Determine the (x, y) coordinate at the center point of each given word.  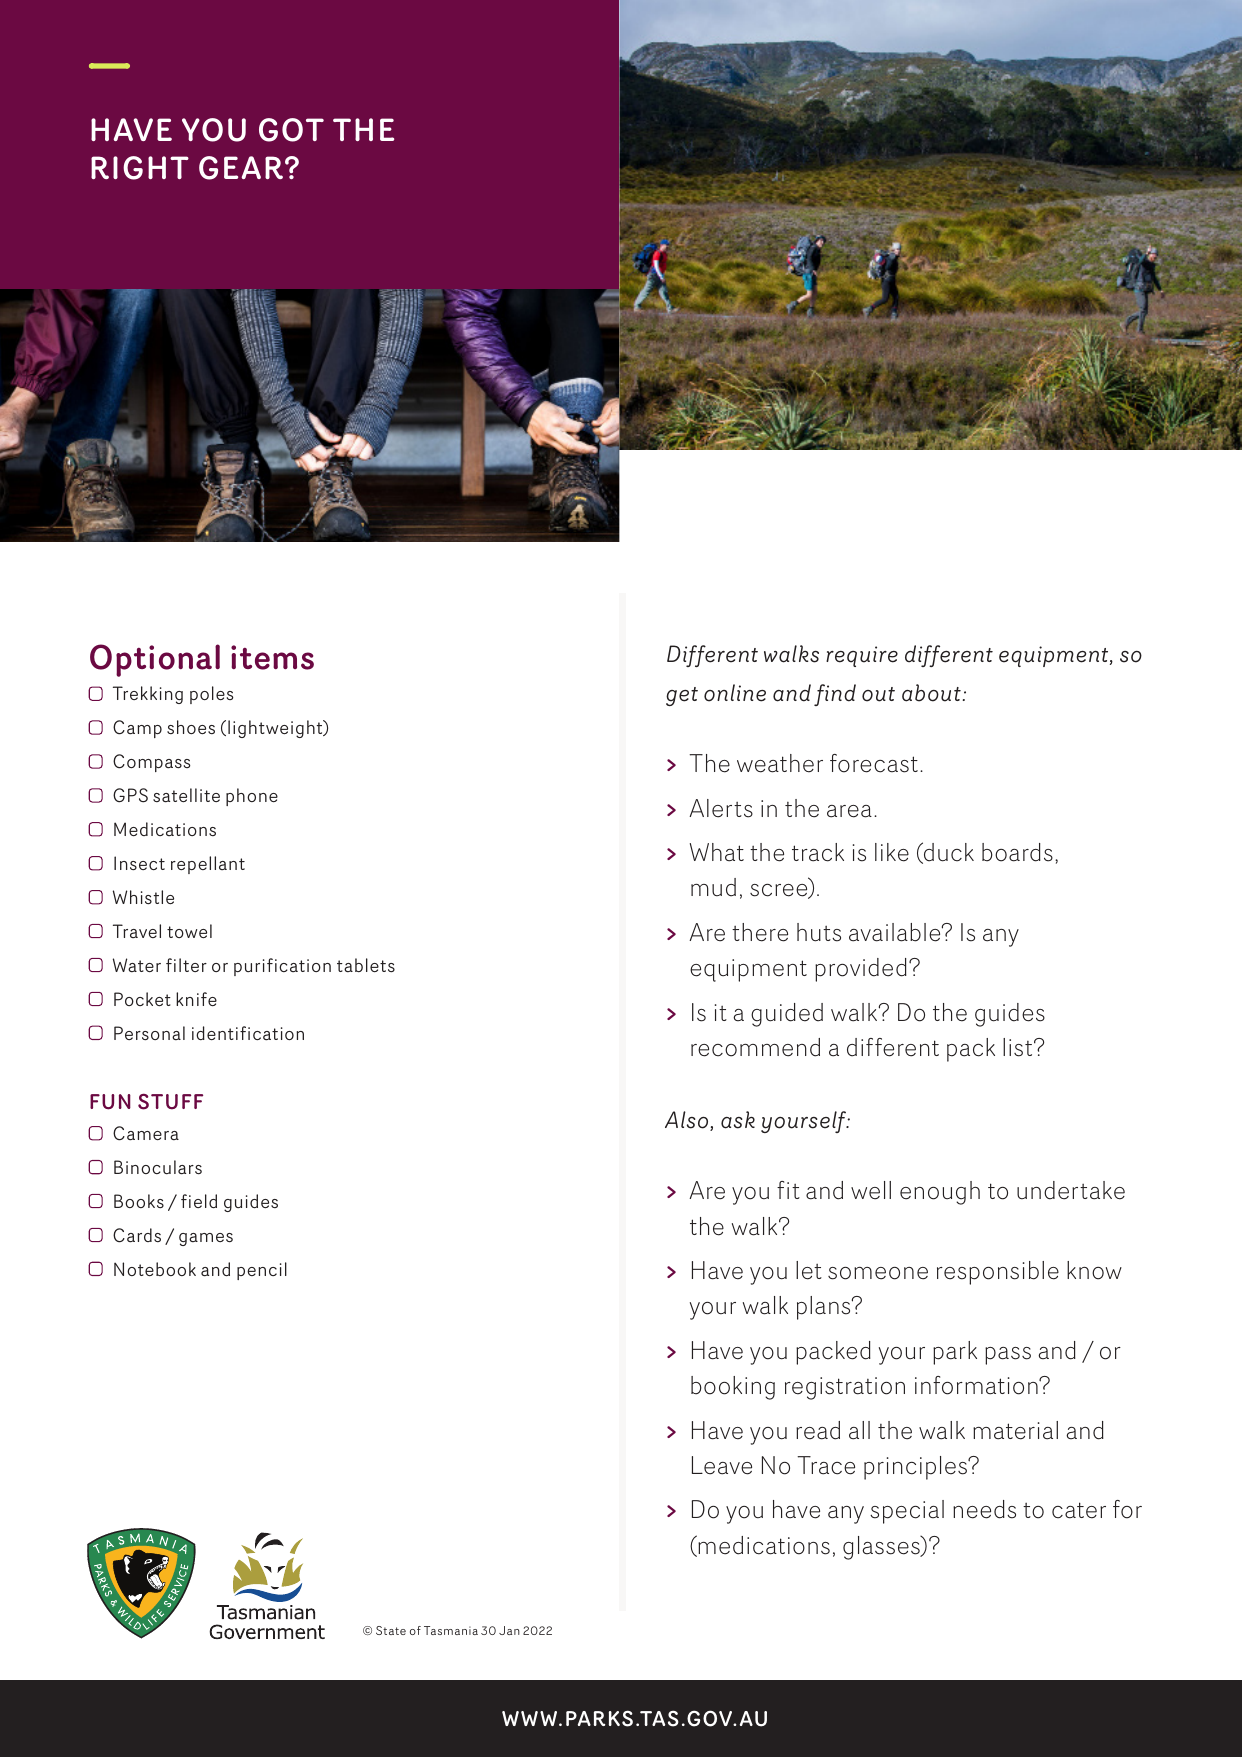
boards (1017, 852)
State (391, 1630)
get (682, 696)
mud (713, 887)
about (931, 693)
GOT (291, 130)
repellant (208, 865)
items (272, 657)
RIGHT (140, 168)
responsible (998, 1273)
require (862, 656)
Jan (509, 1630)
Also (688, 1121)
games (206, 1239)
